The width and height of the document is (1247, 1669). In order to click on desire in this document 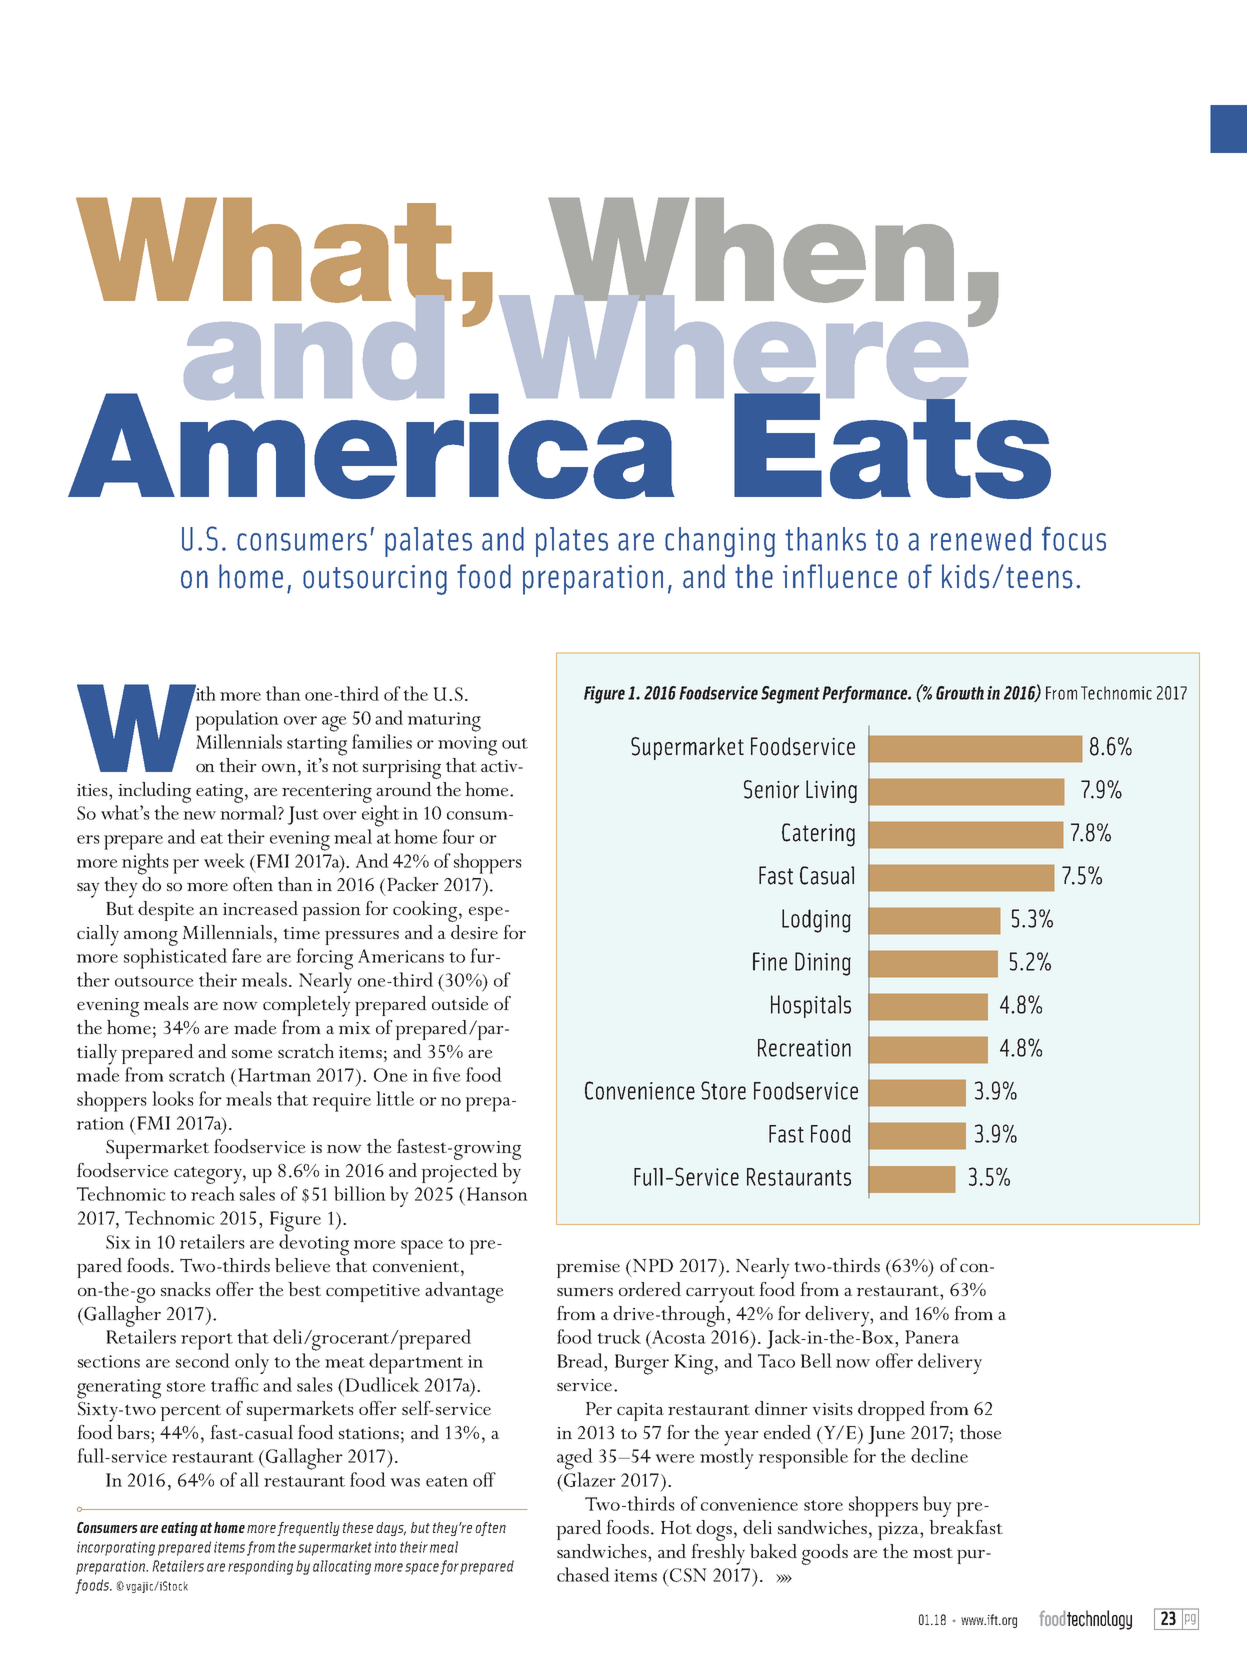, I will do `click(474, 932)`.
